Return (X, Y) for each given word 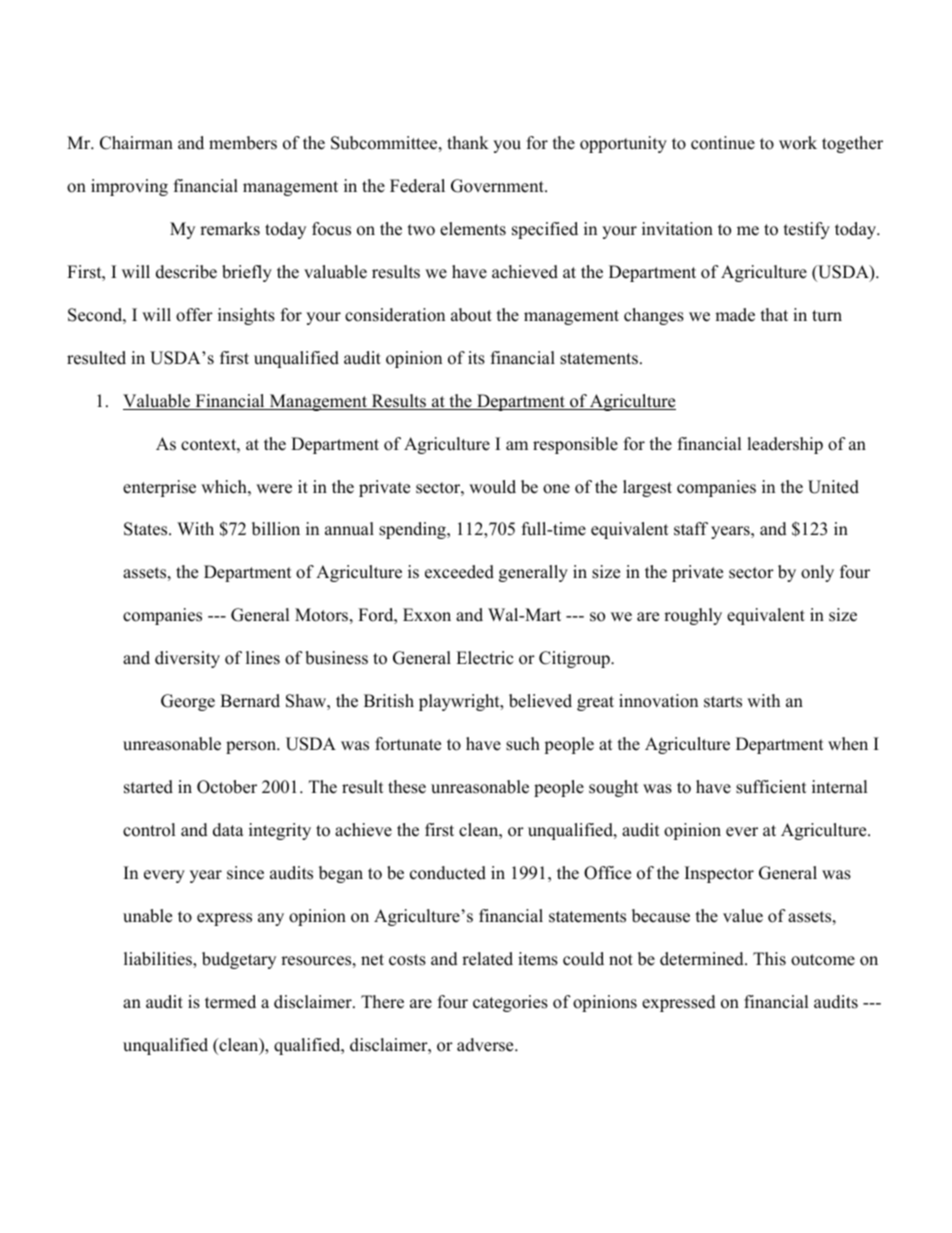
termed (230, 1002)
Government (498, 186)
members (243, 143)
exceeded (459, 572)
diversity (187, 659)
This (769, 959)
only (817, 573)
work (798, 143)
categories (510, 1003)
